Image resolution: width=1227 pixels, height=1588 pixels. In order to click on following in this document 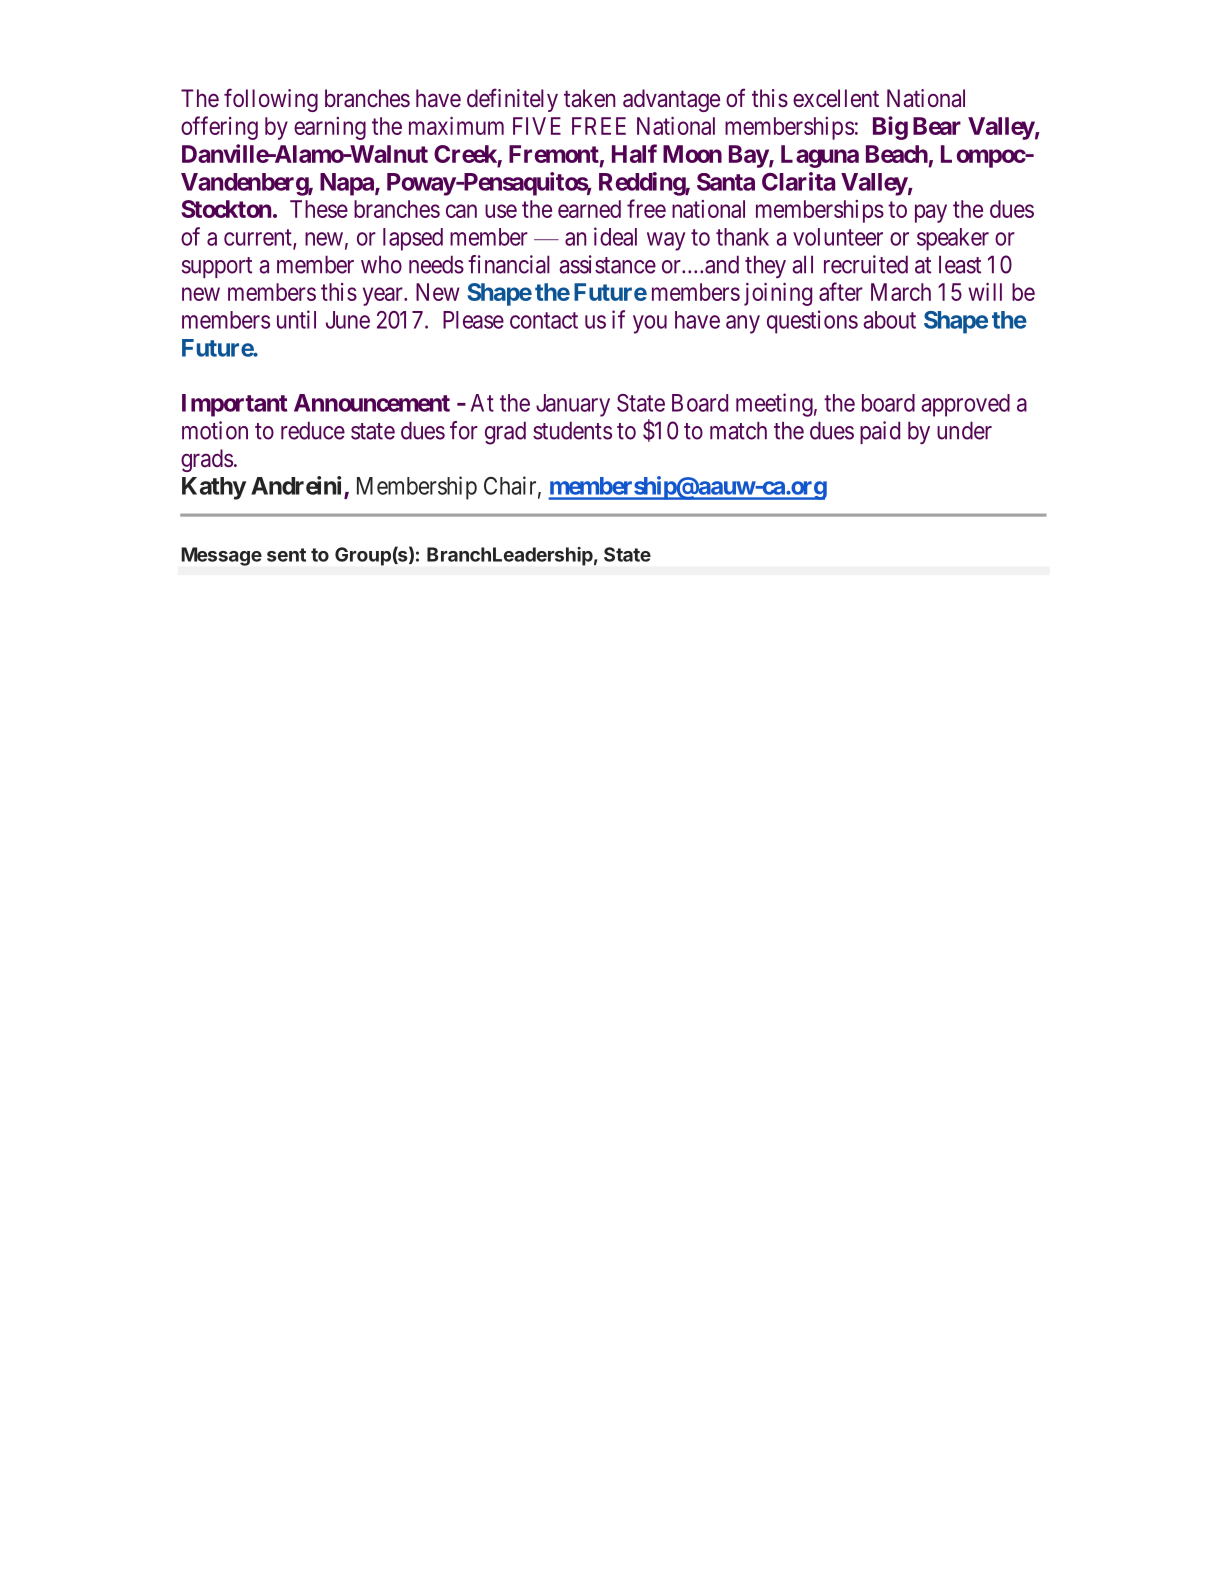, I will do `click(271, 100)`.
